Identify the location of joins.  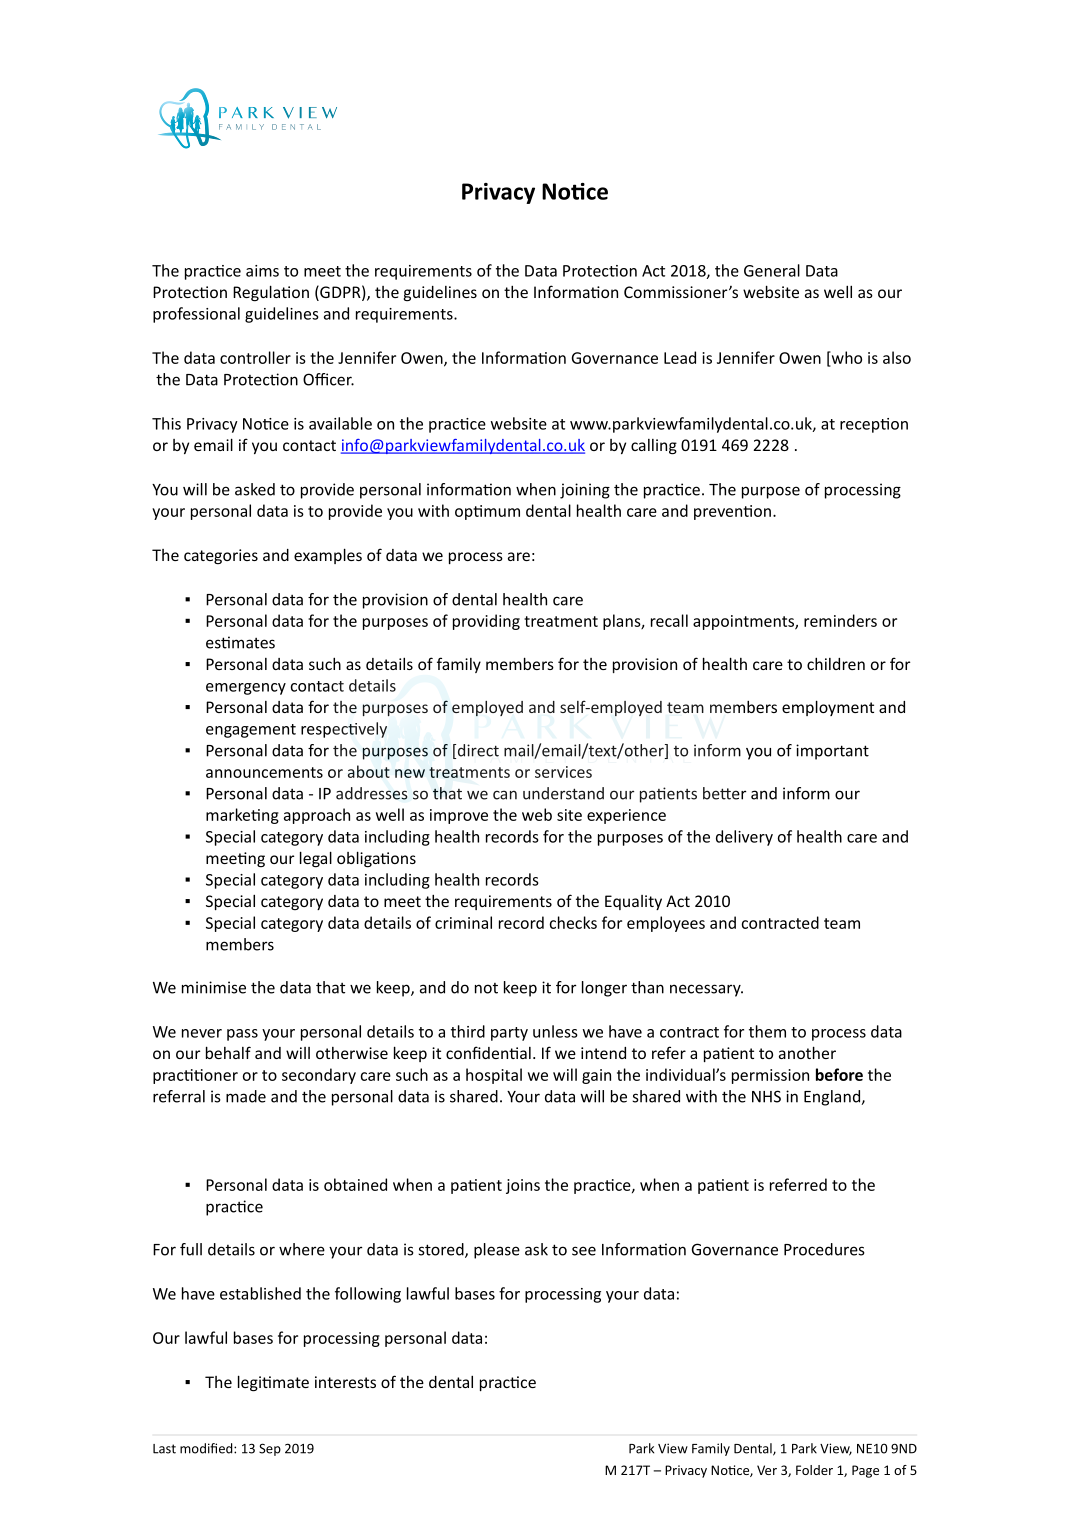
(523, 1186).
